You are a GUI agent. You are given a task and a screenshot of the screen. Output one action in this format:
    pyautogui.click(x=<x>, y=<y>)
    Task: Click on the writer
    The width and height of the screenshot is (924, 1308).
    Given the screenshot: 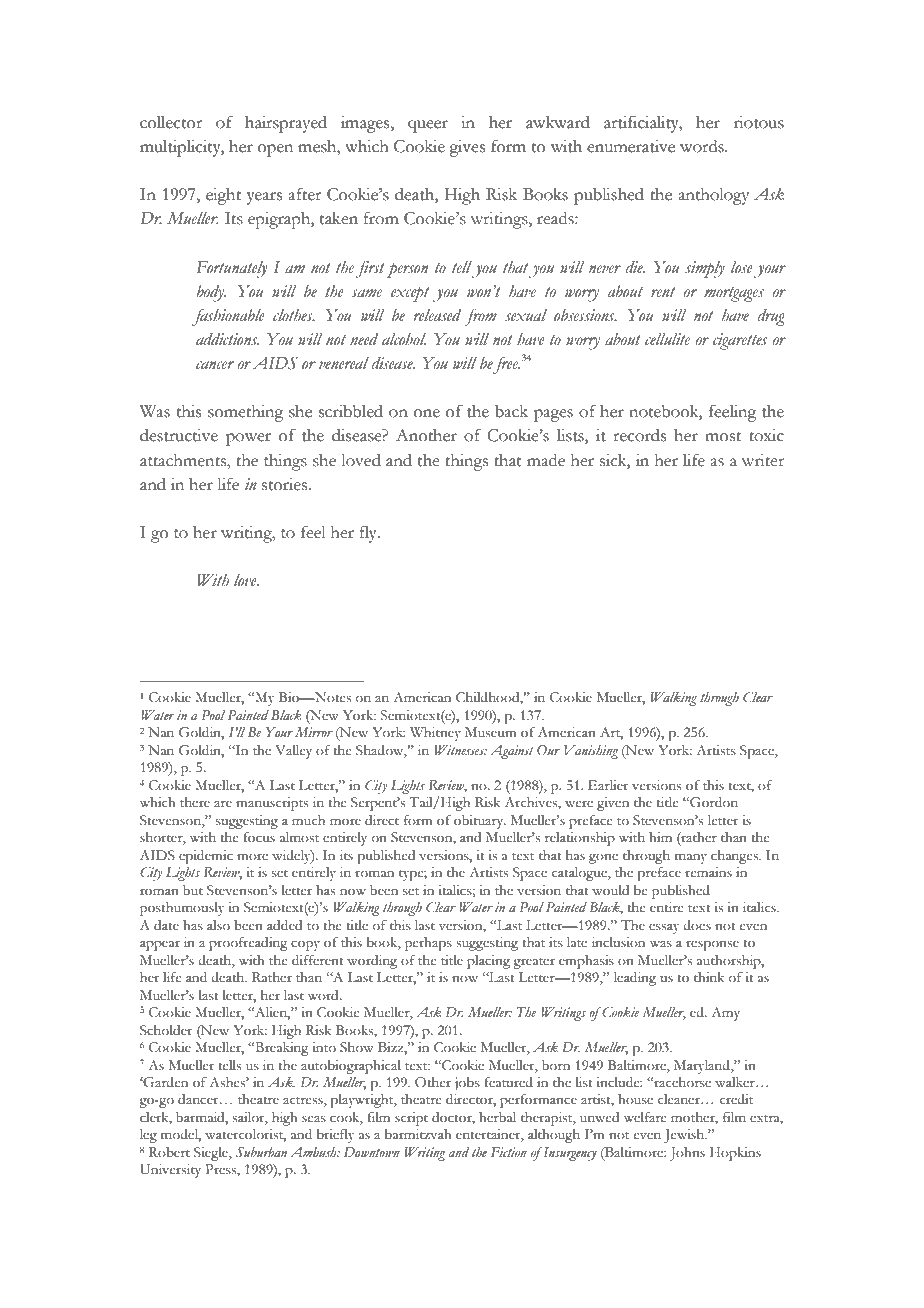 What is the action you would take?
    pyautogui.click(x=763, y=460)
